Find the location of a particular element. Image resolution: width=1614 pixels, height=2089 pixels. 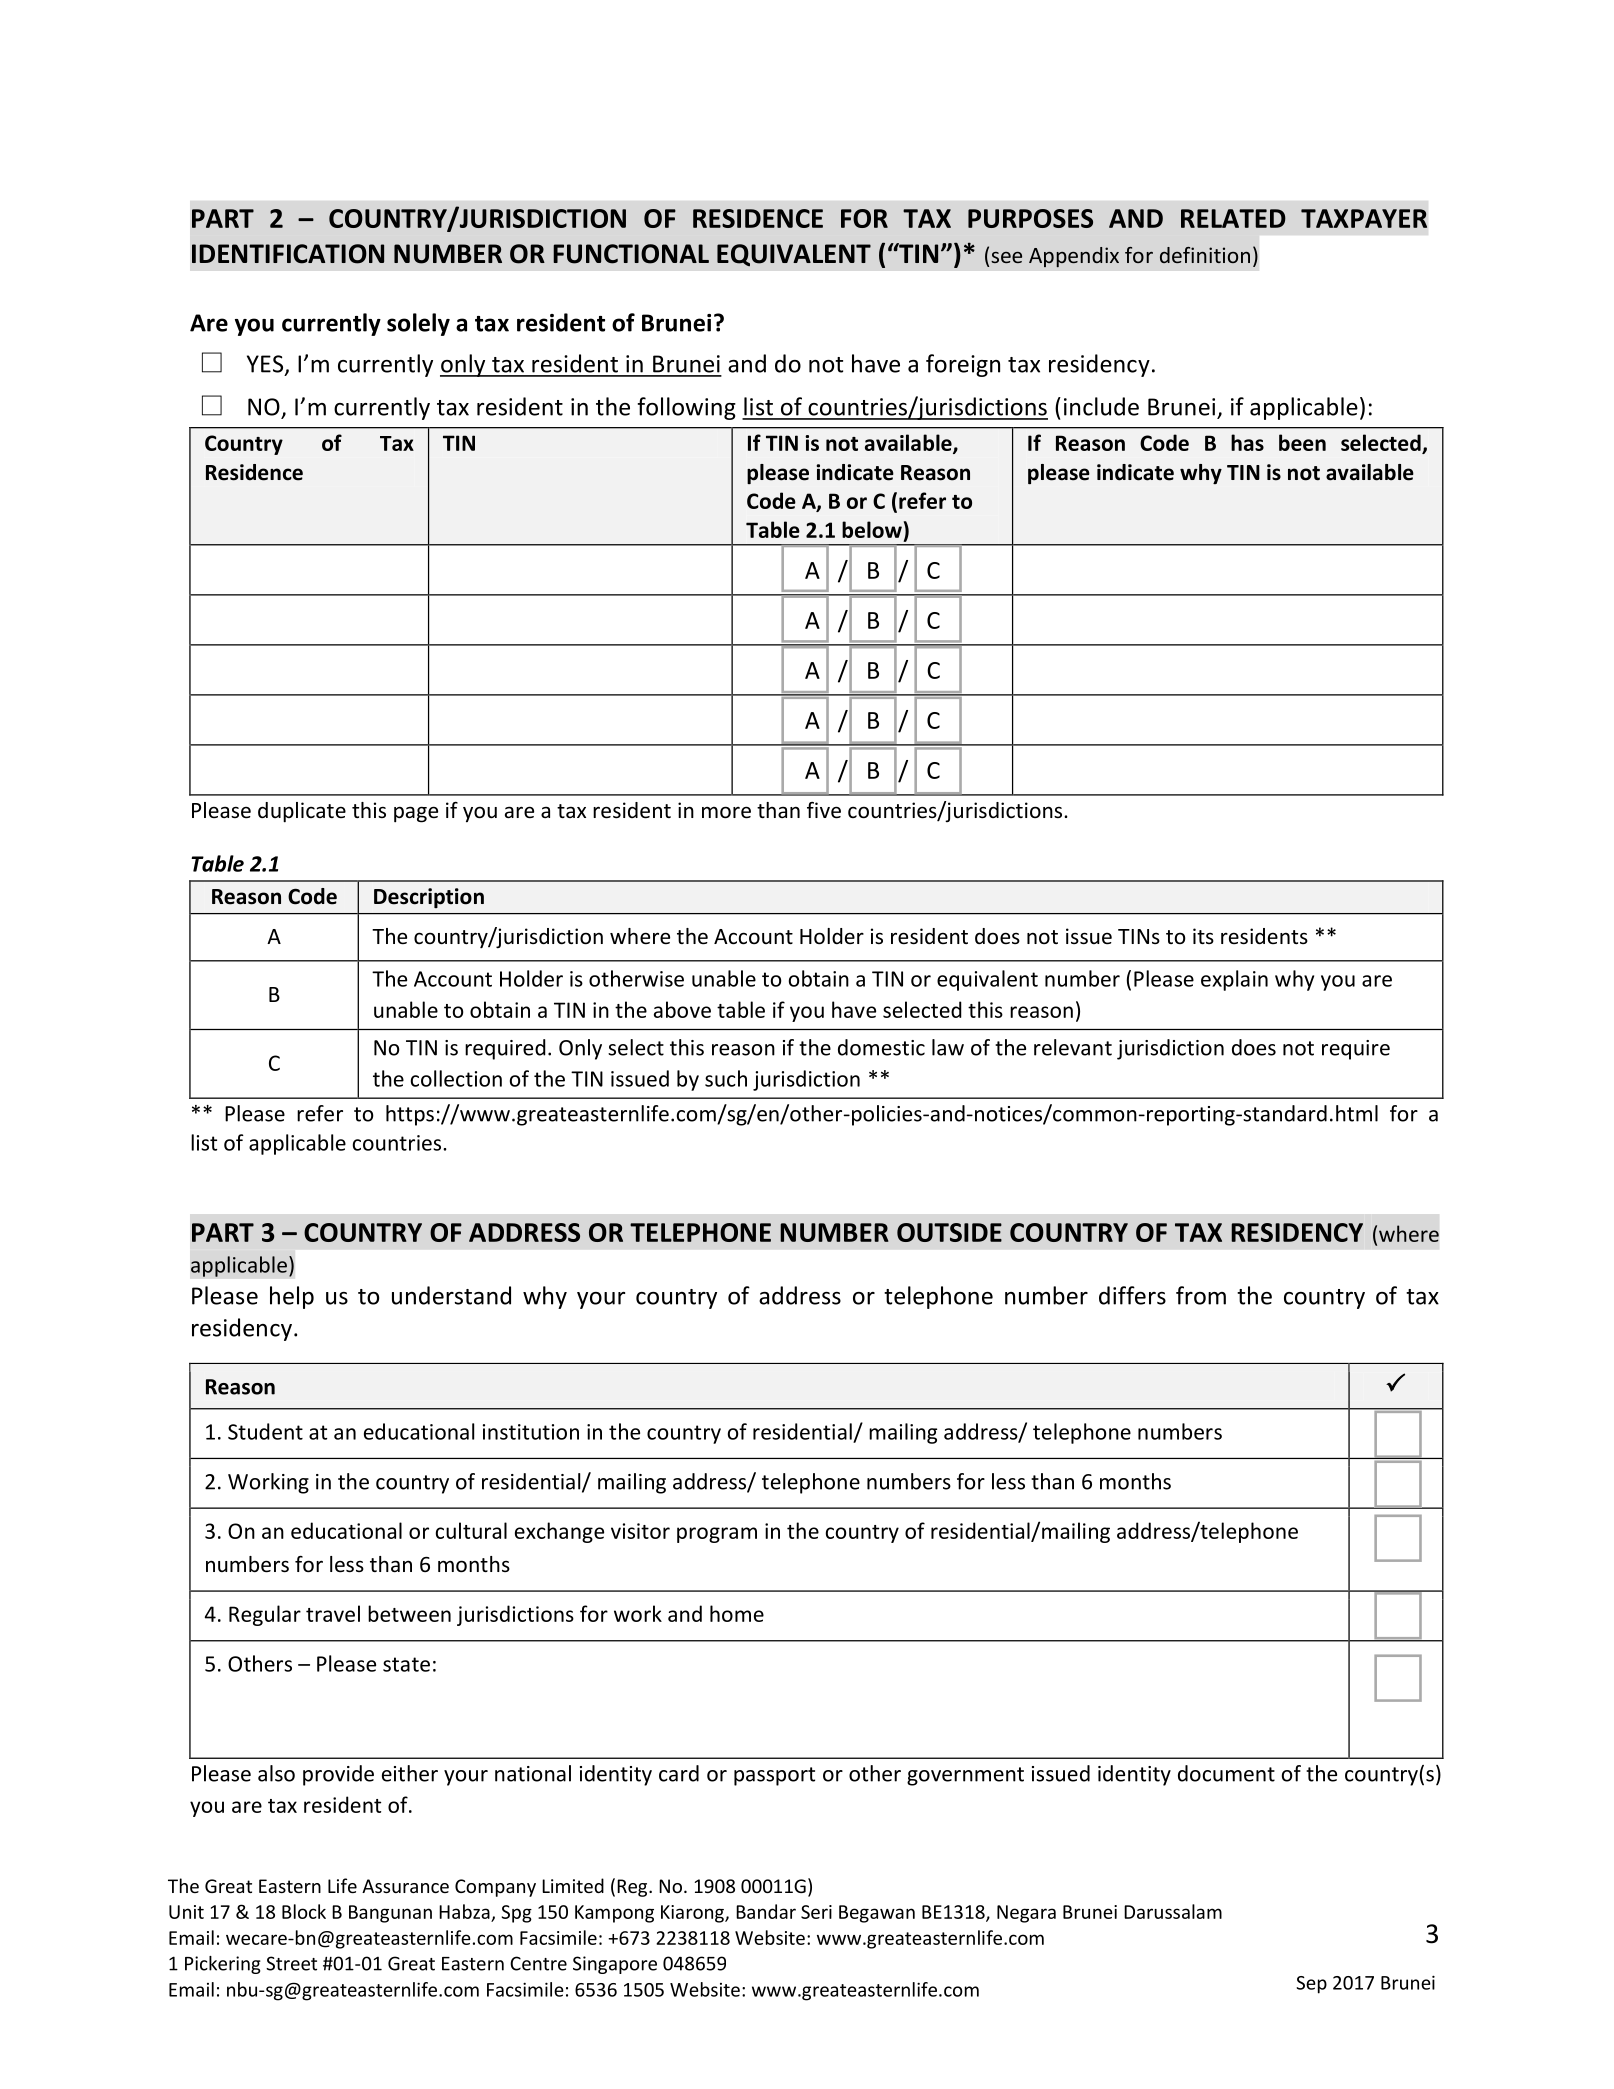

such is located at coordinates (726, 1078).
